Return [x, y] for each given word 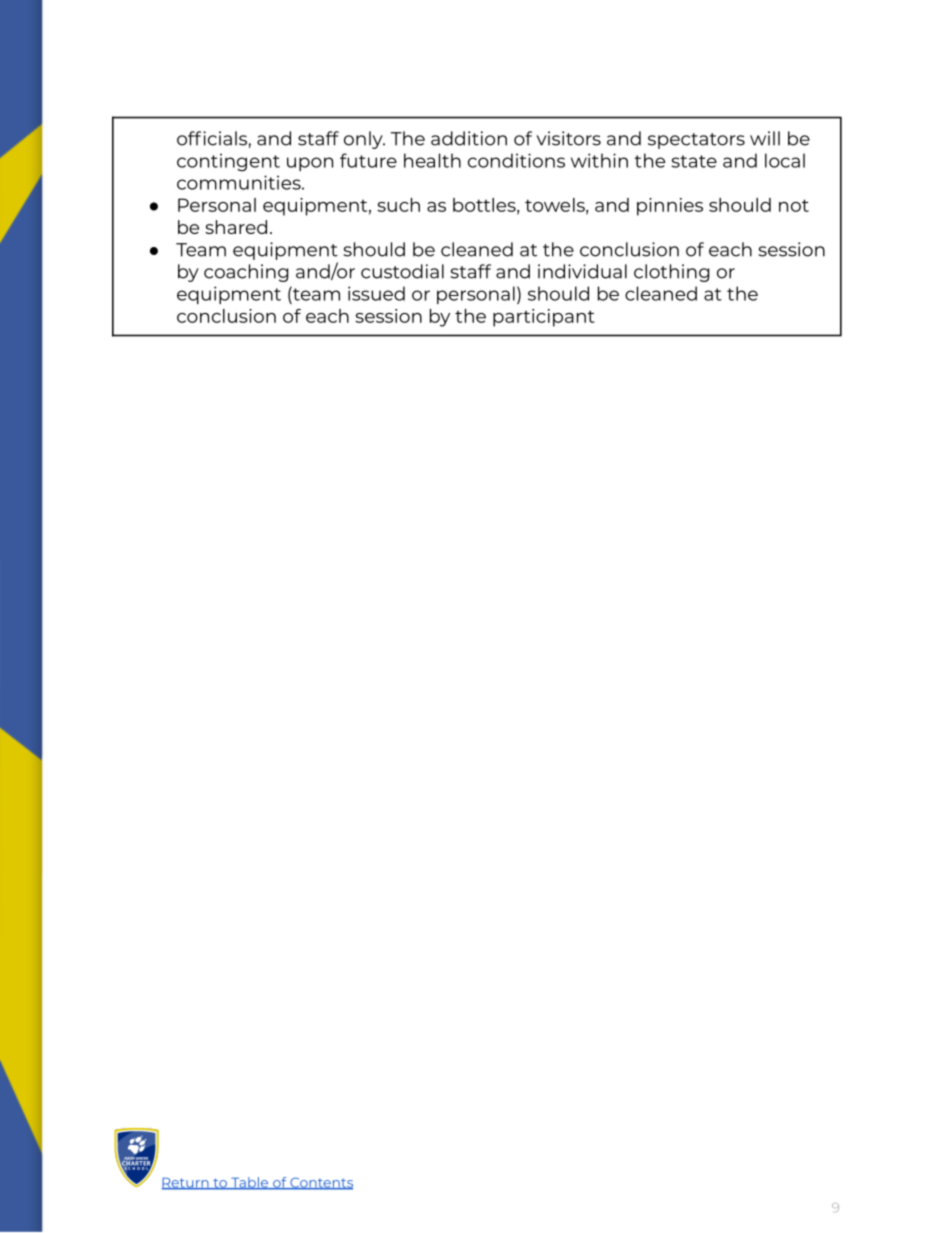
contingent [228, 162]
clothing [671, 273]
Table [250, 1183]
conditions [516, 160]
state [694, 161]
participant [544, 318]
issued [376, 293]
